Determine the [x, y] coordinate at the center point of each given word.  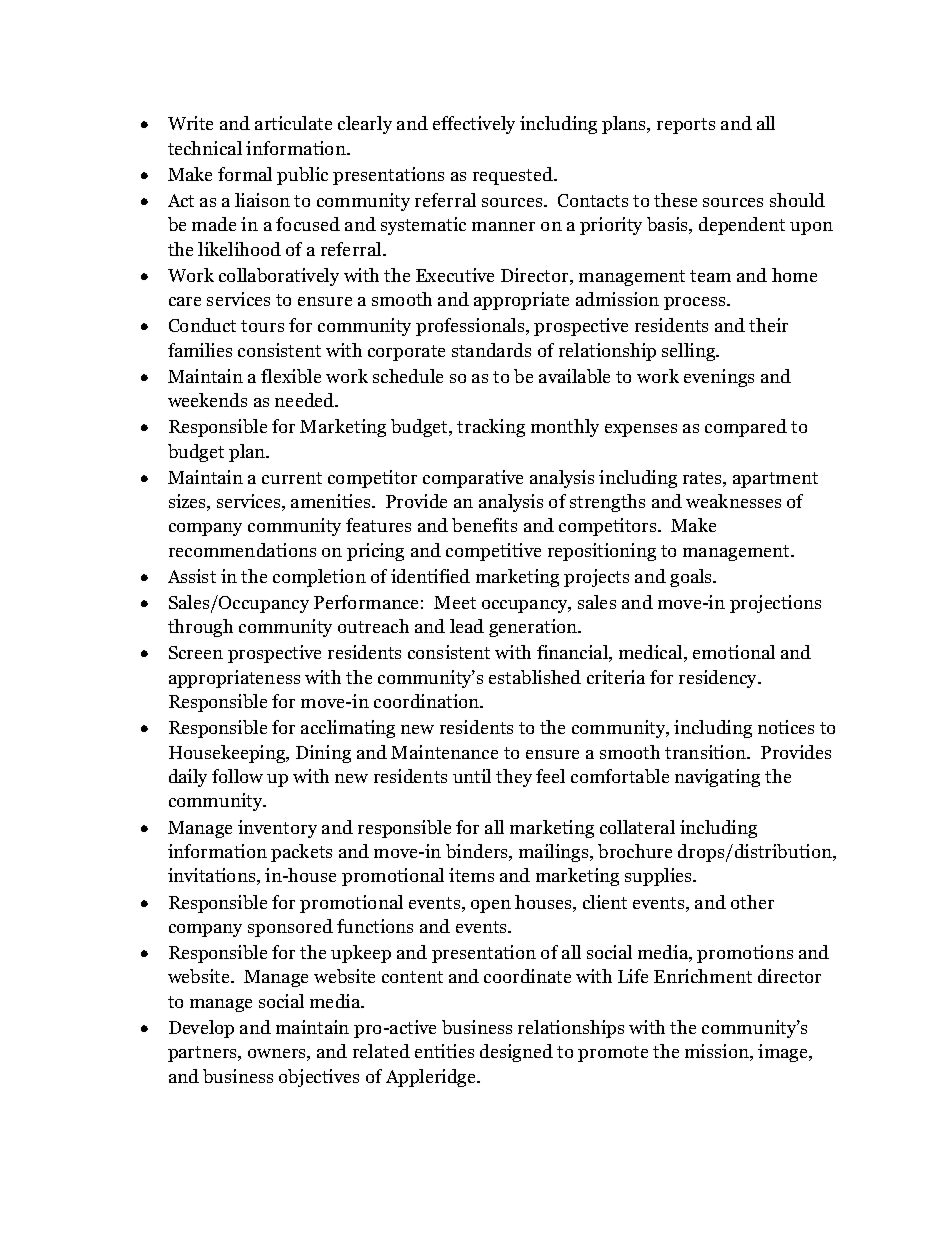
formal [245, 174]
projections [775, 604]
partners [204, 1054]
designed [516, 1053]
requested [514, 176]
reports [686, 126]
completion [319, 578]
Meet [455, 602]
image [784, 1053]
